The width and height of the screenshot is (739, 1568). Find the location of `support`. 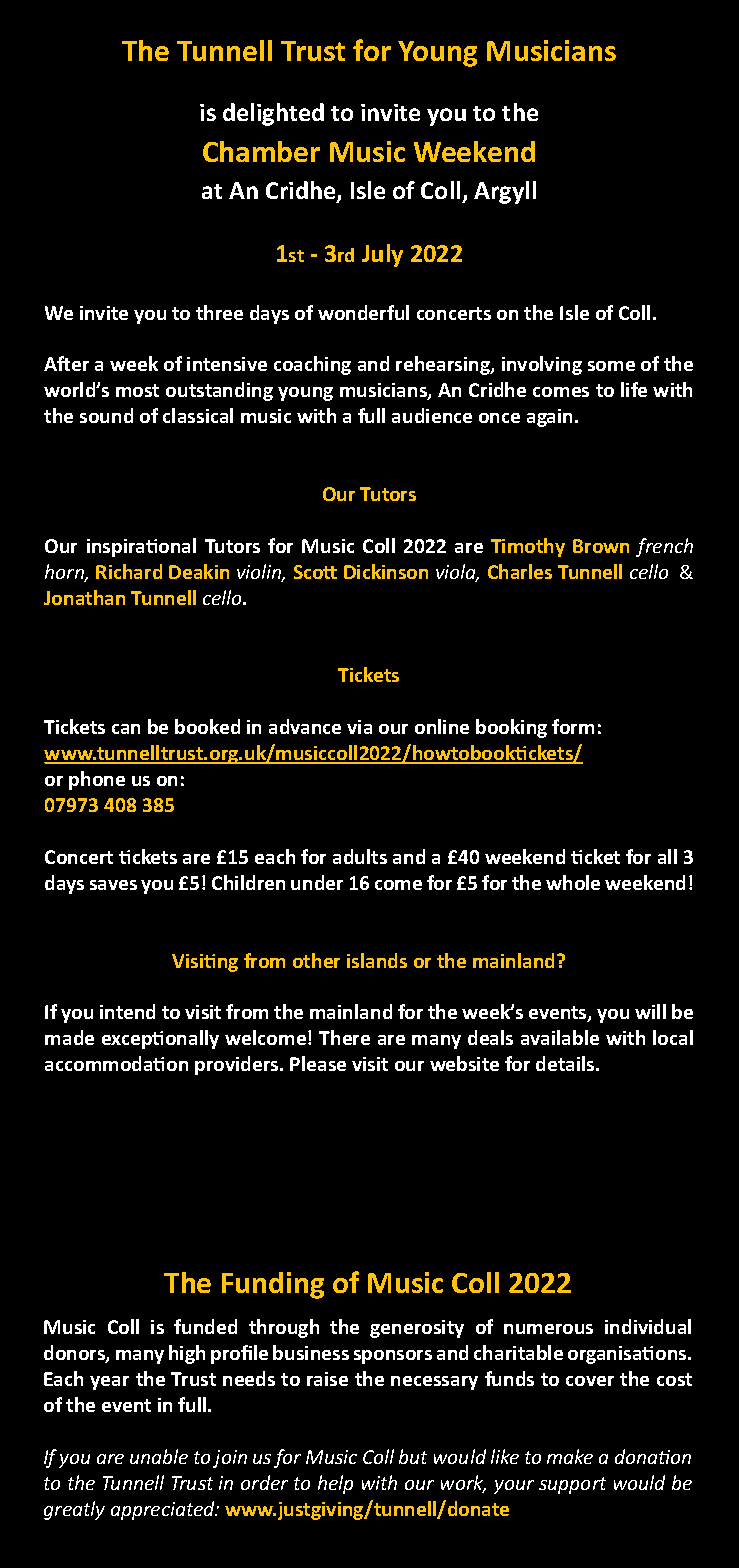

support is located at coordinates (572, 1485).
